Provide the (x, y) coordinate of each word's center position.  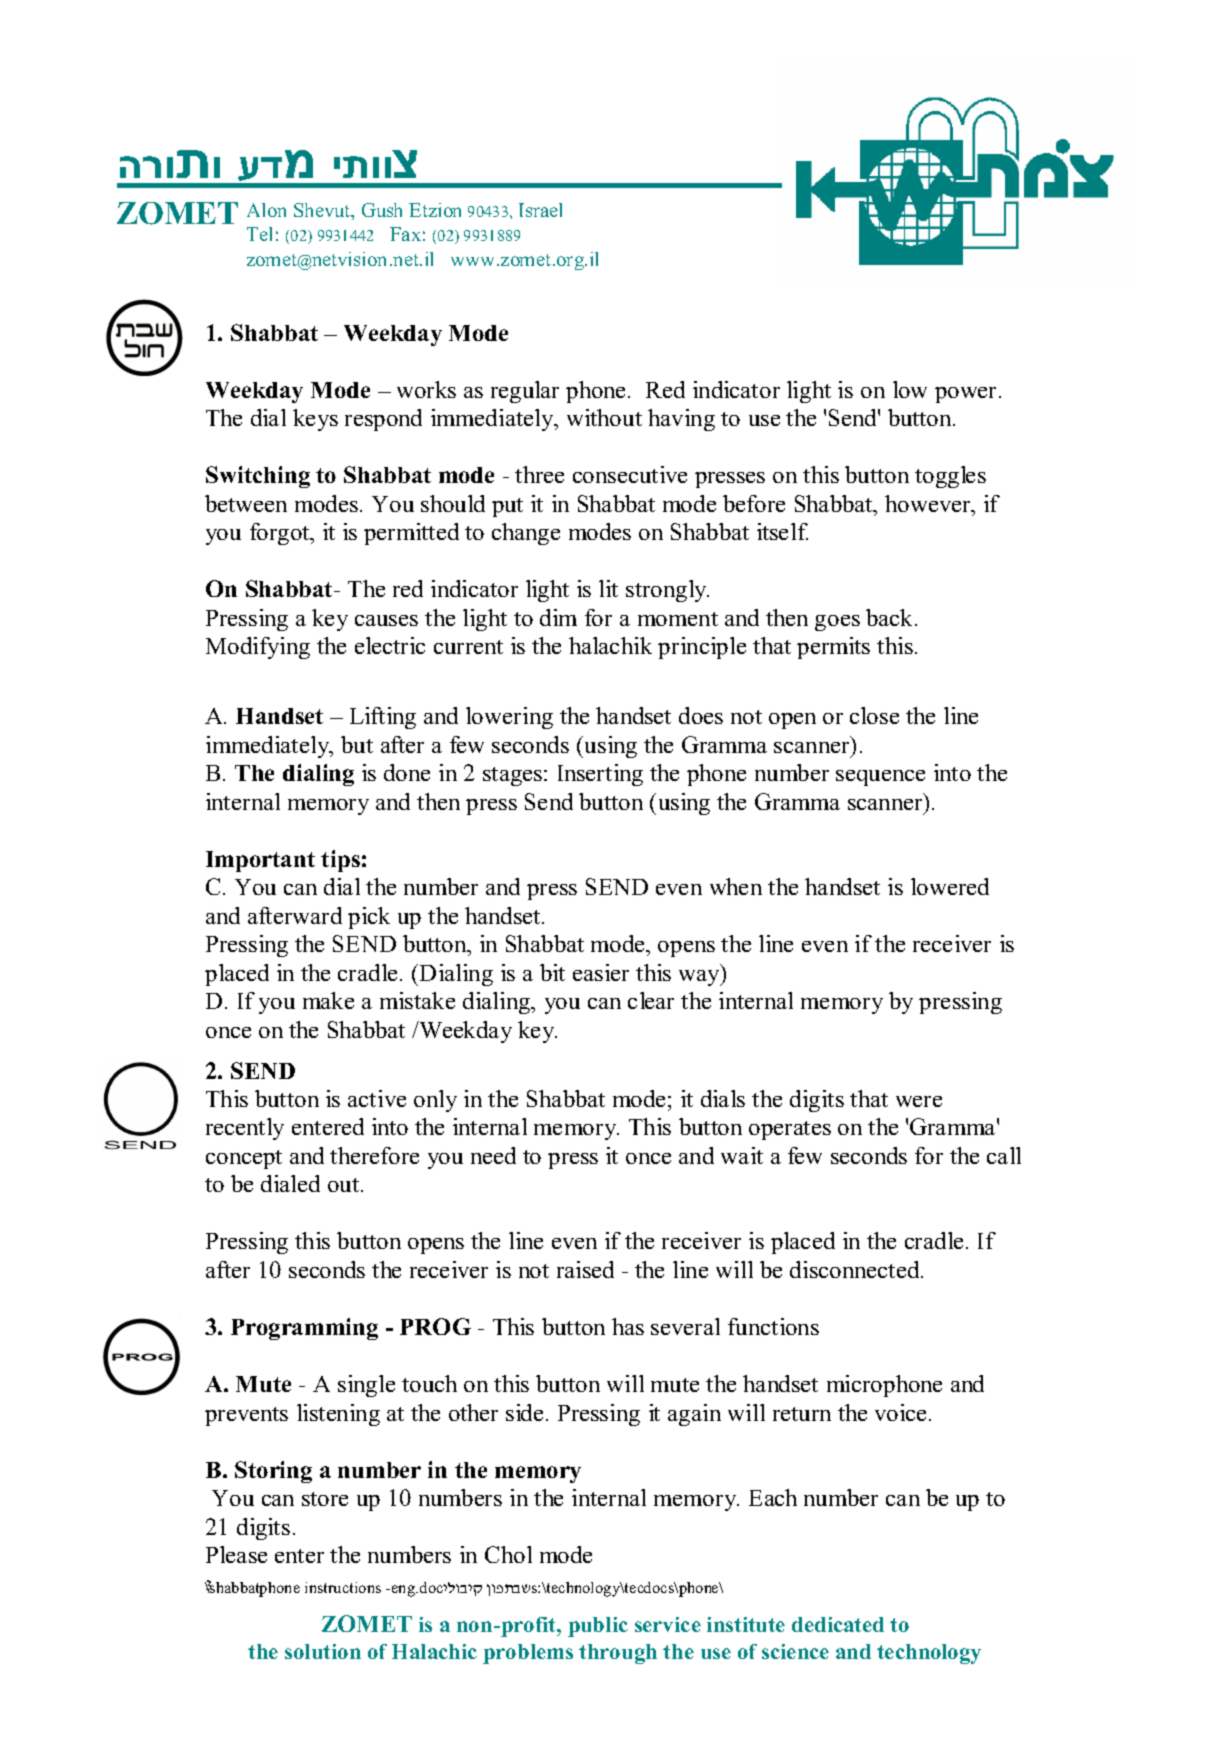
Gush (382, 210)
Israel (540, 210)
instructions (343, 1587)
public (598, 1627)
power (967, 395)
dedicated (838, 1624)
